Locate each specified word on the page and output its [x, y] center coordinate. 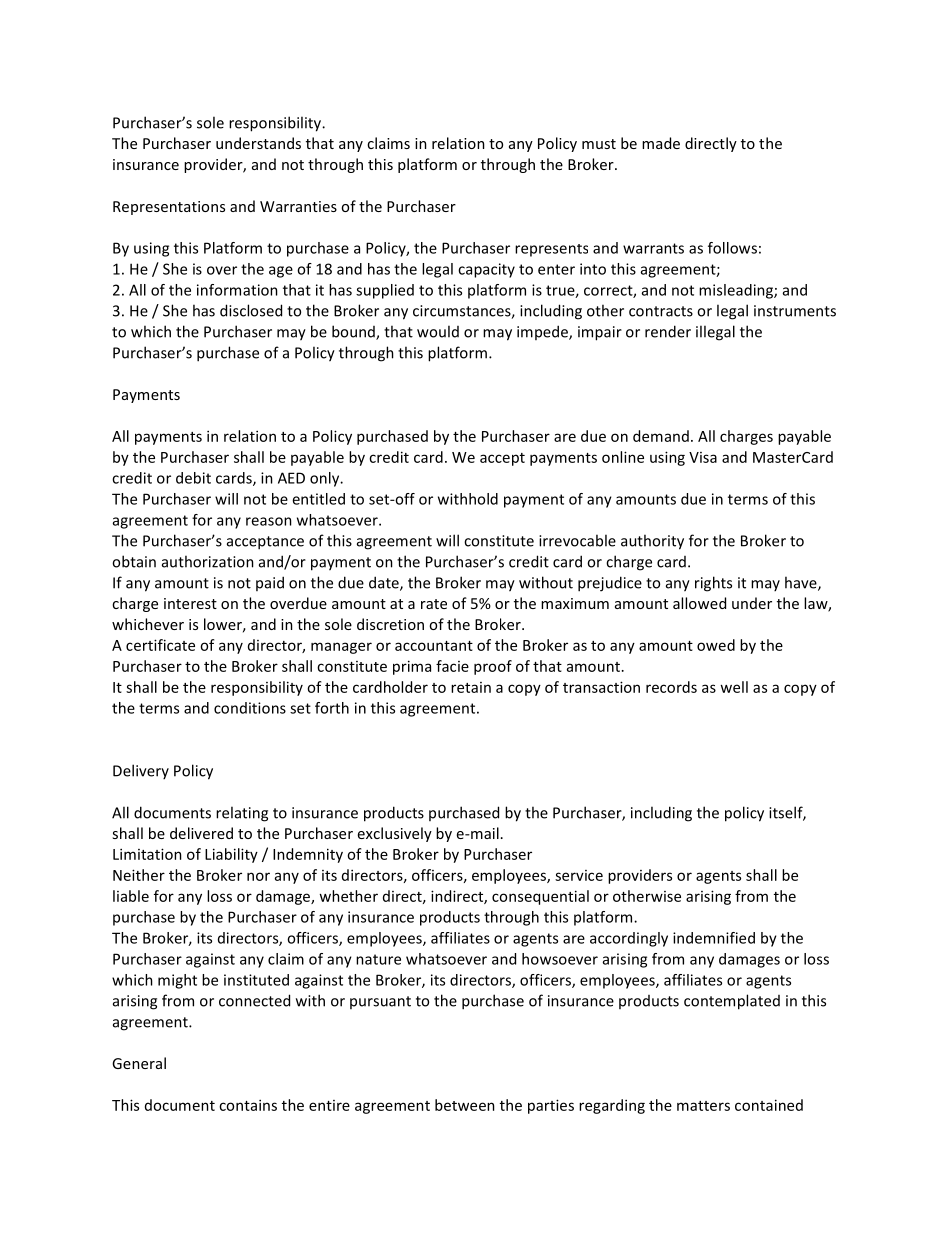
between [465, 1105]
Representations [169, 208]
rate [434, 604]
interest [190, 603]
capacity [486, 270]
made [661, 143]
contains [248, 1105]
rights [713, 584]
